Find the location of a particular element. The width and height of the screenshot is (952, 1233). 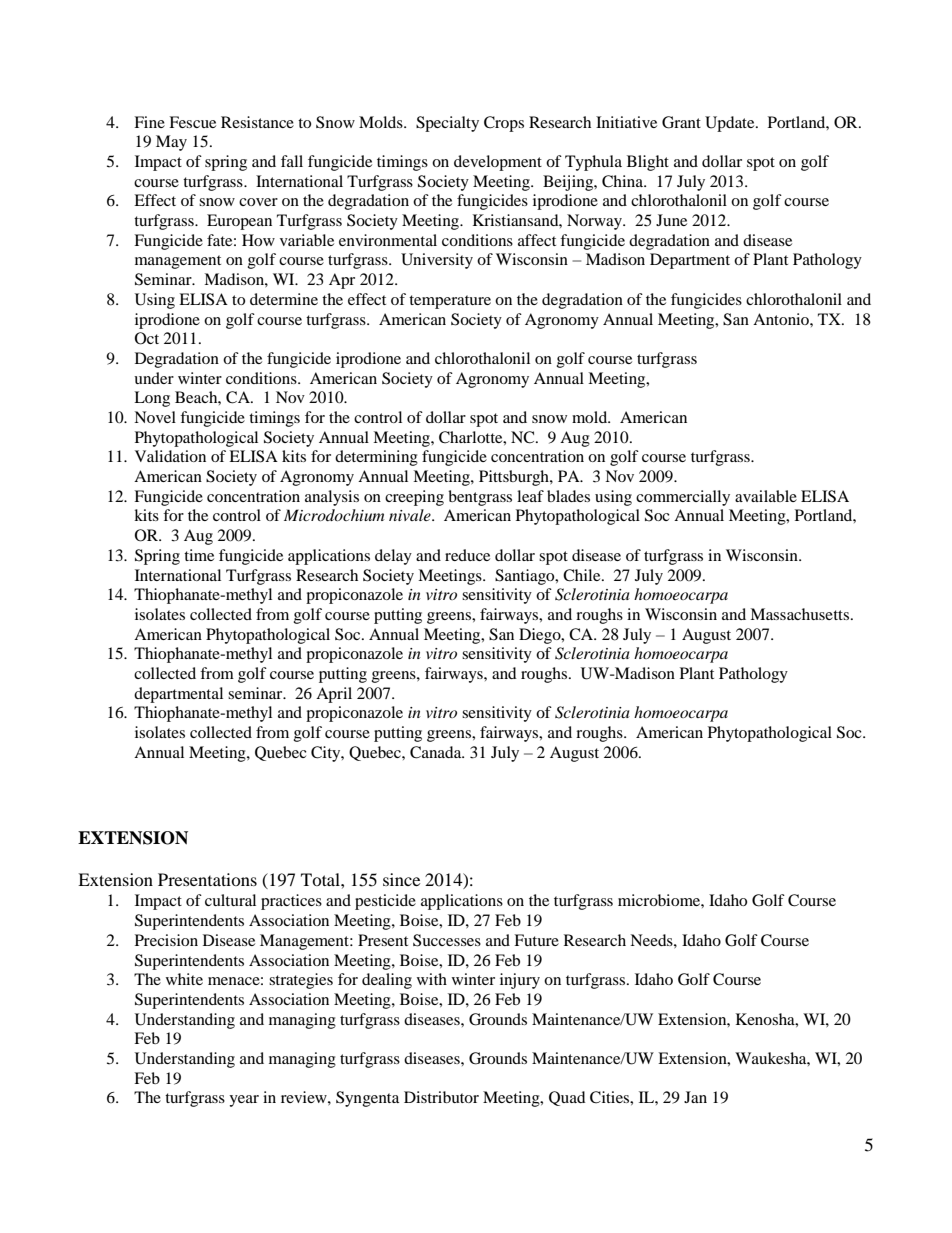

determine is located at coordinates (284, 299).
